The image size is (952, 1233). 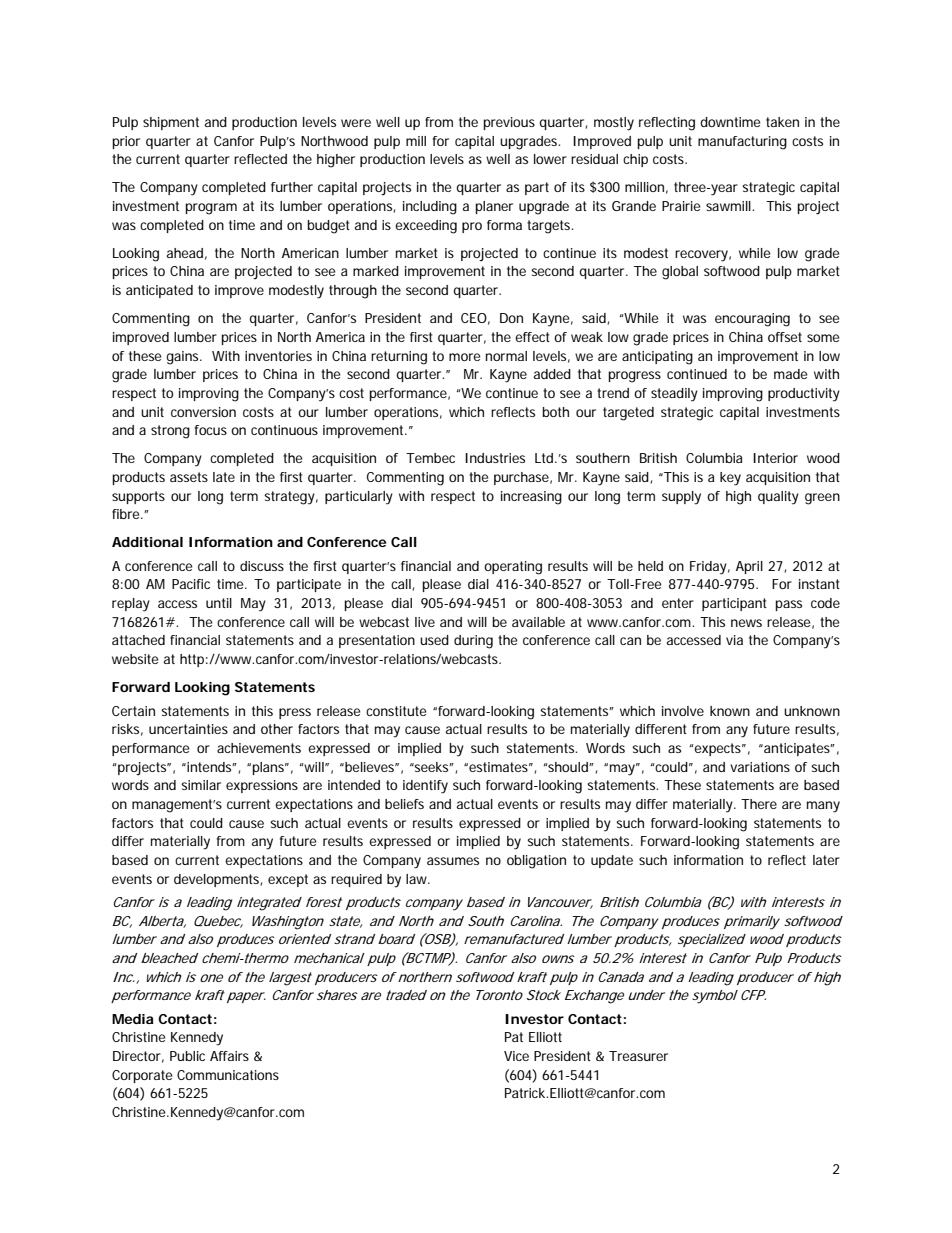 What do you see at coordinates (742, 143) in the screenshot?
I see `manufacturing` at bounding box center [742, 143].
